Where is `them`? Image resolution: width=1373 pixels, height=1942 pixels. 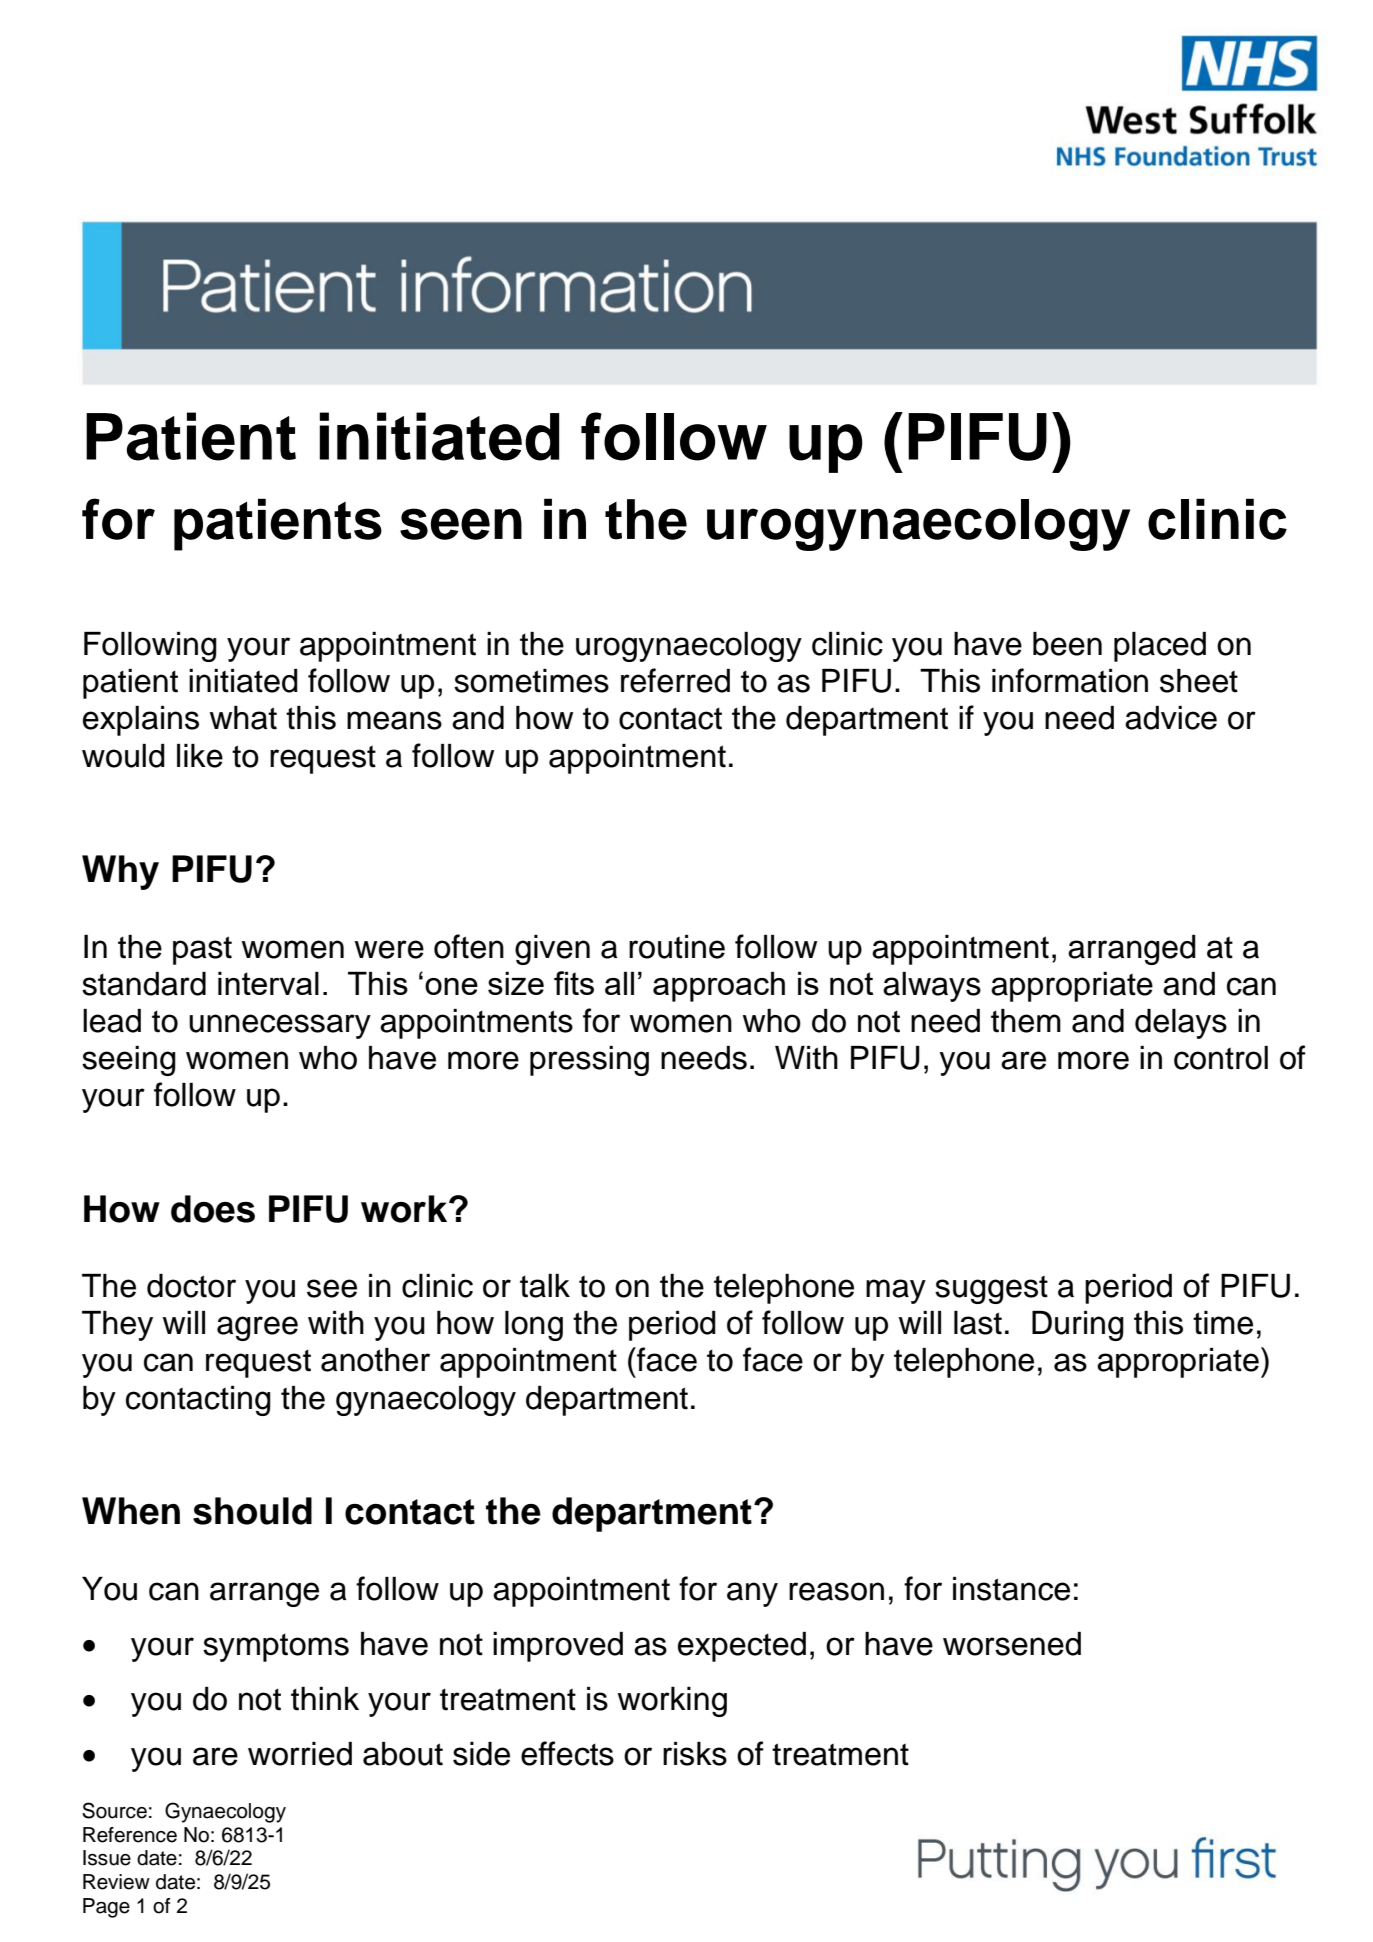 them is located at coordinates (1026, 1021).
